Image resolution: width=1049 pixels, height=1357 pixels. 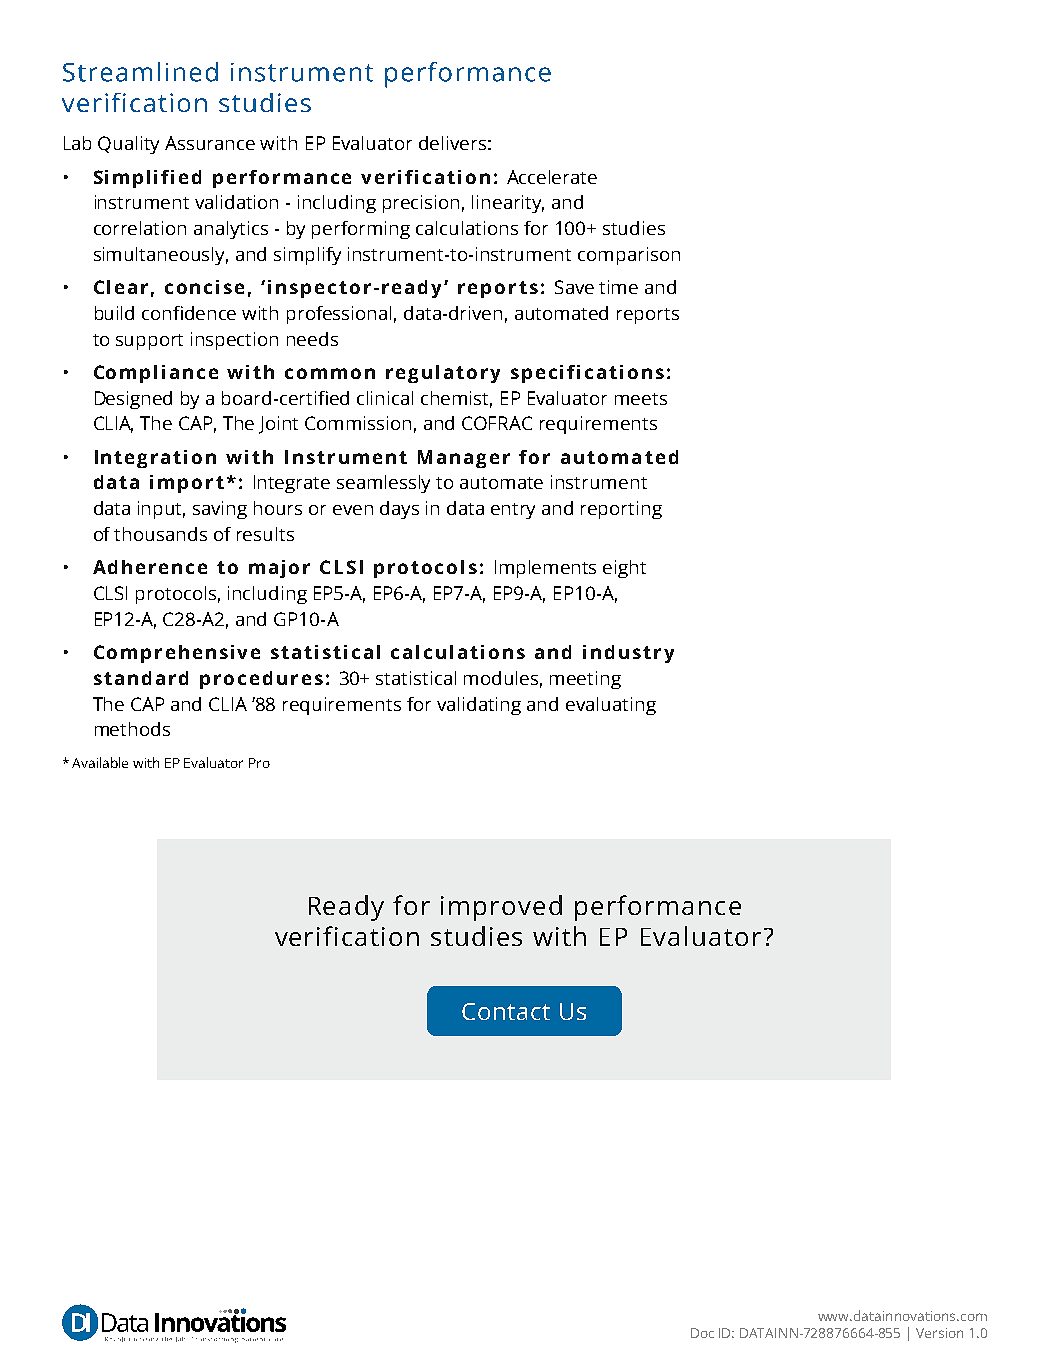 I want to click on Assurance, so click(x=210, y=143).
